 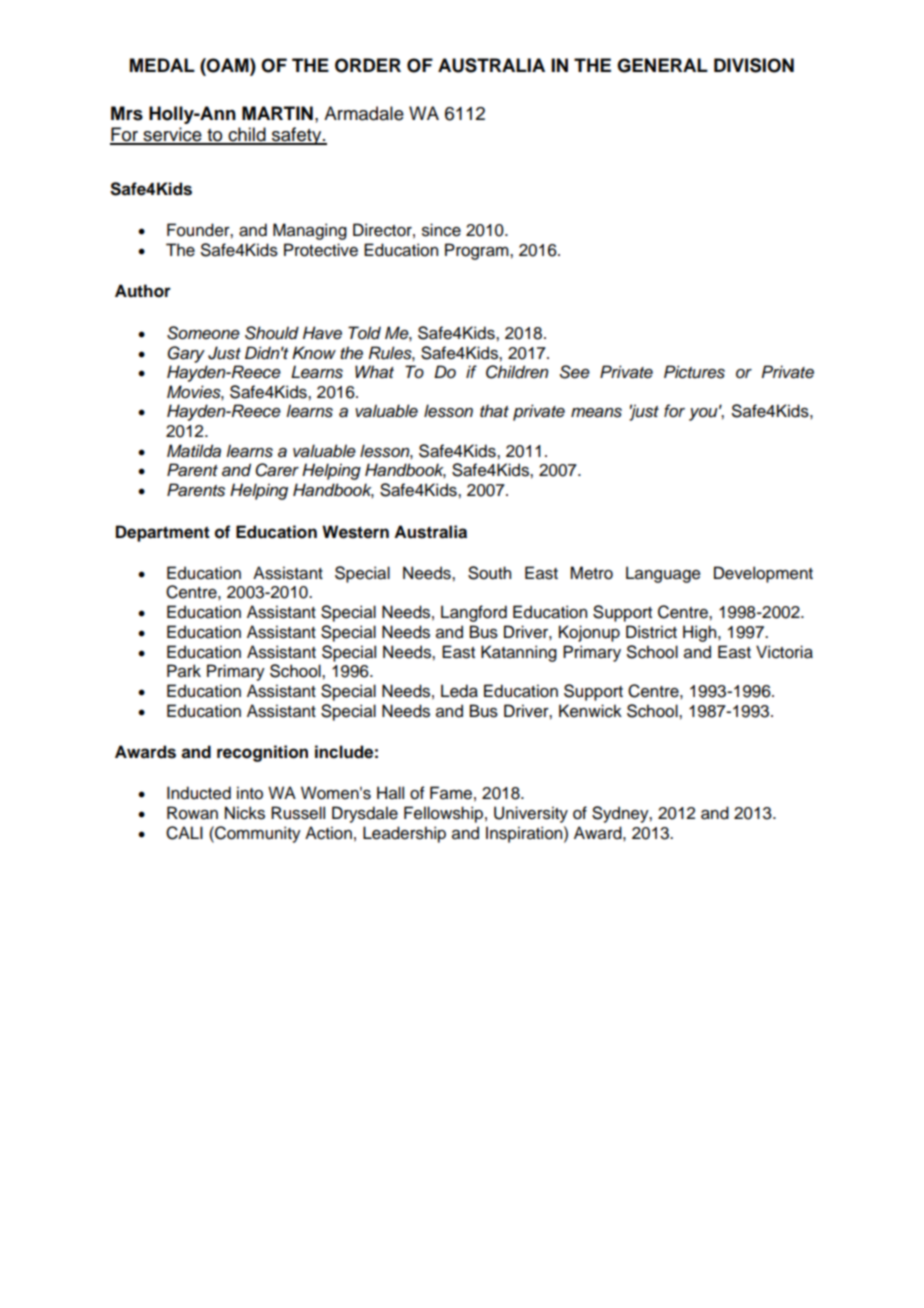 What do you see at coordinates (662, 65) in the document?
I see `GENERAL` at bounding box center [662, 65].
